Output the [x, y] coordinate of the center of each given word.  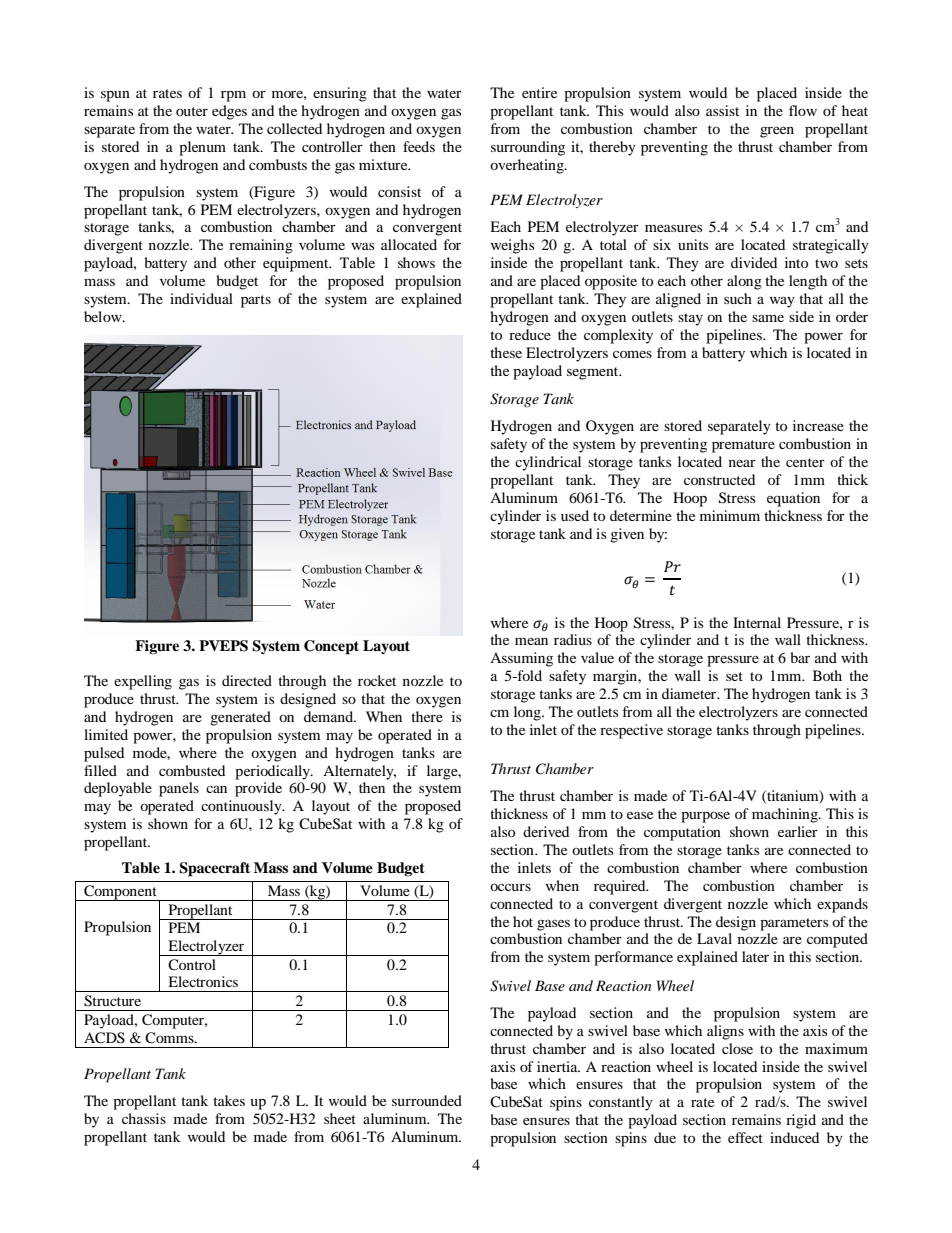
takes [229, 1100]
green [777, 132]
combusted [192, 770]
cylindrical [548, 463]
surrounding [528, 148]
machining [786, 815]
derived [546, 831]
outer [192, 111]
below [104, 316]
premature [743, 446]
